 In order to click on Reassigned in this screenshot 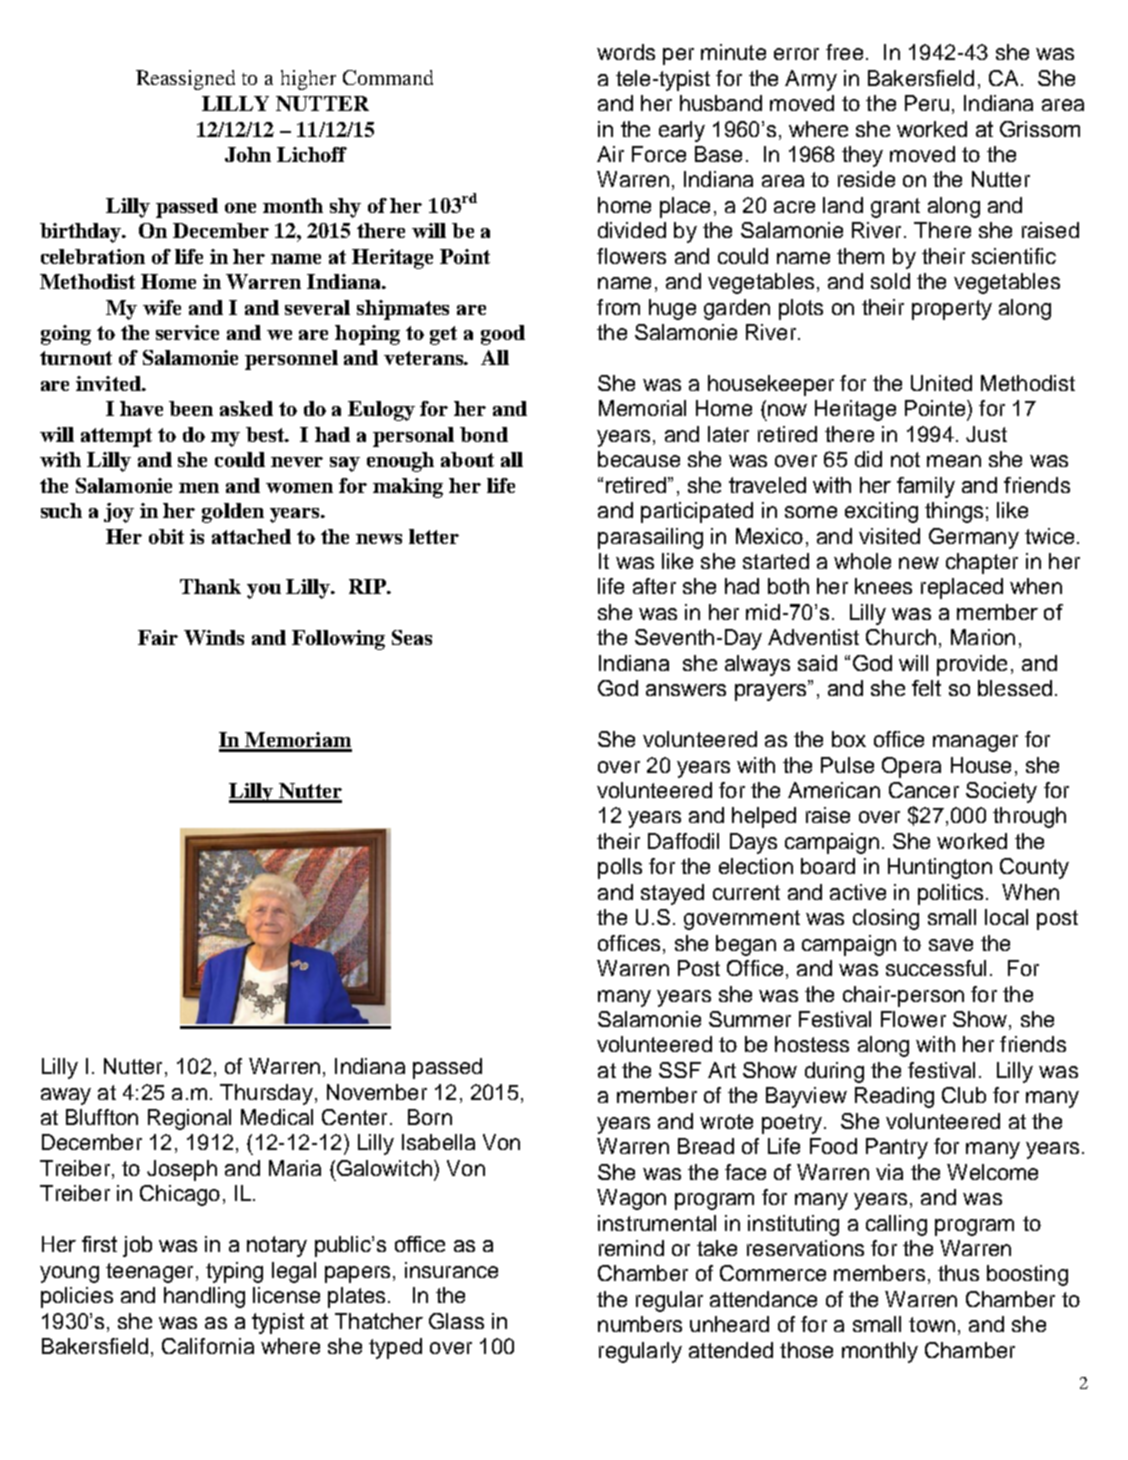, I will do `click(185, 80)`.
